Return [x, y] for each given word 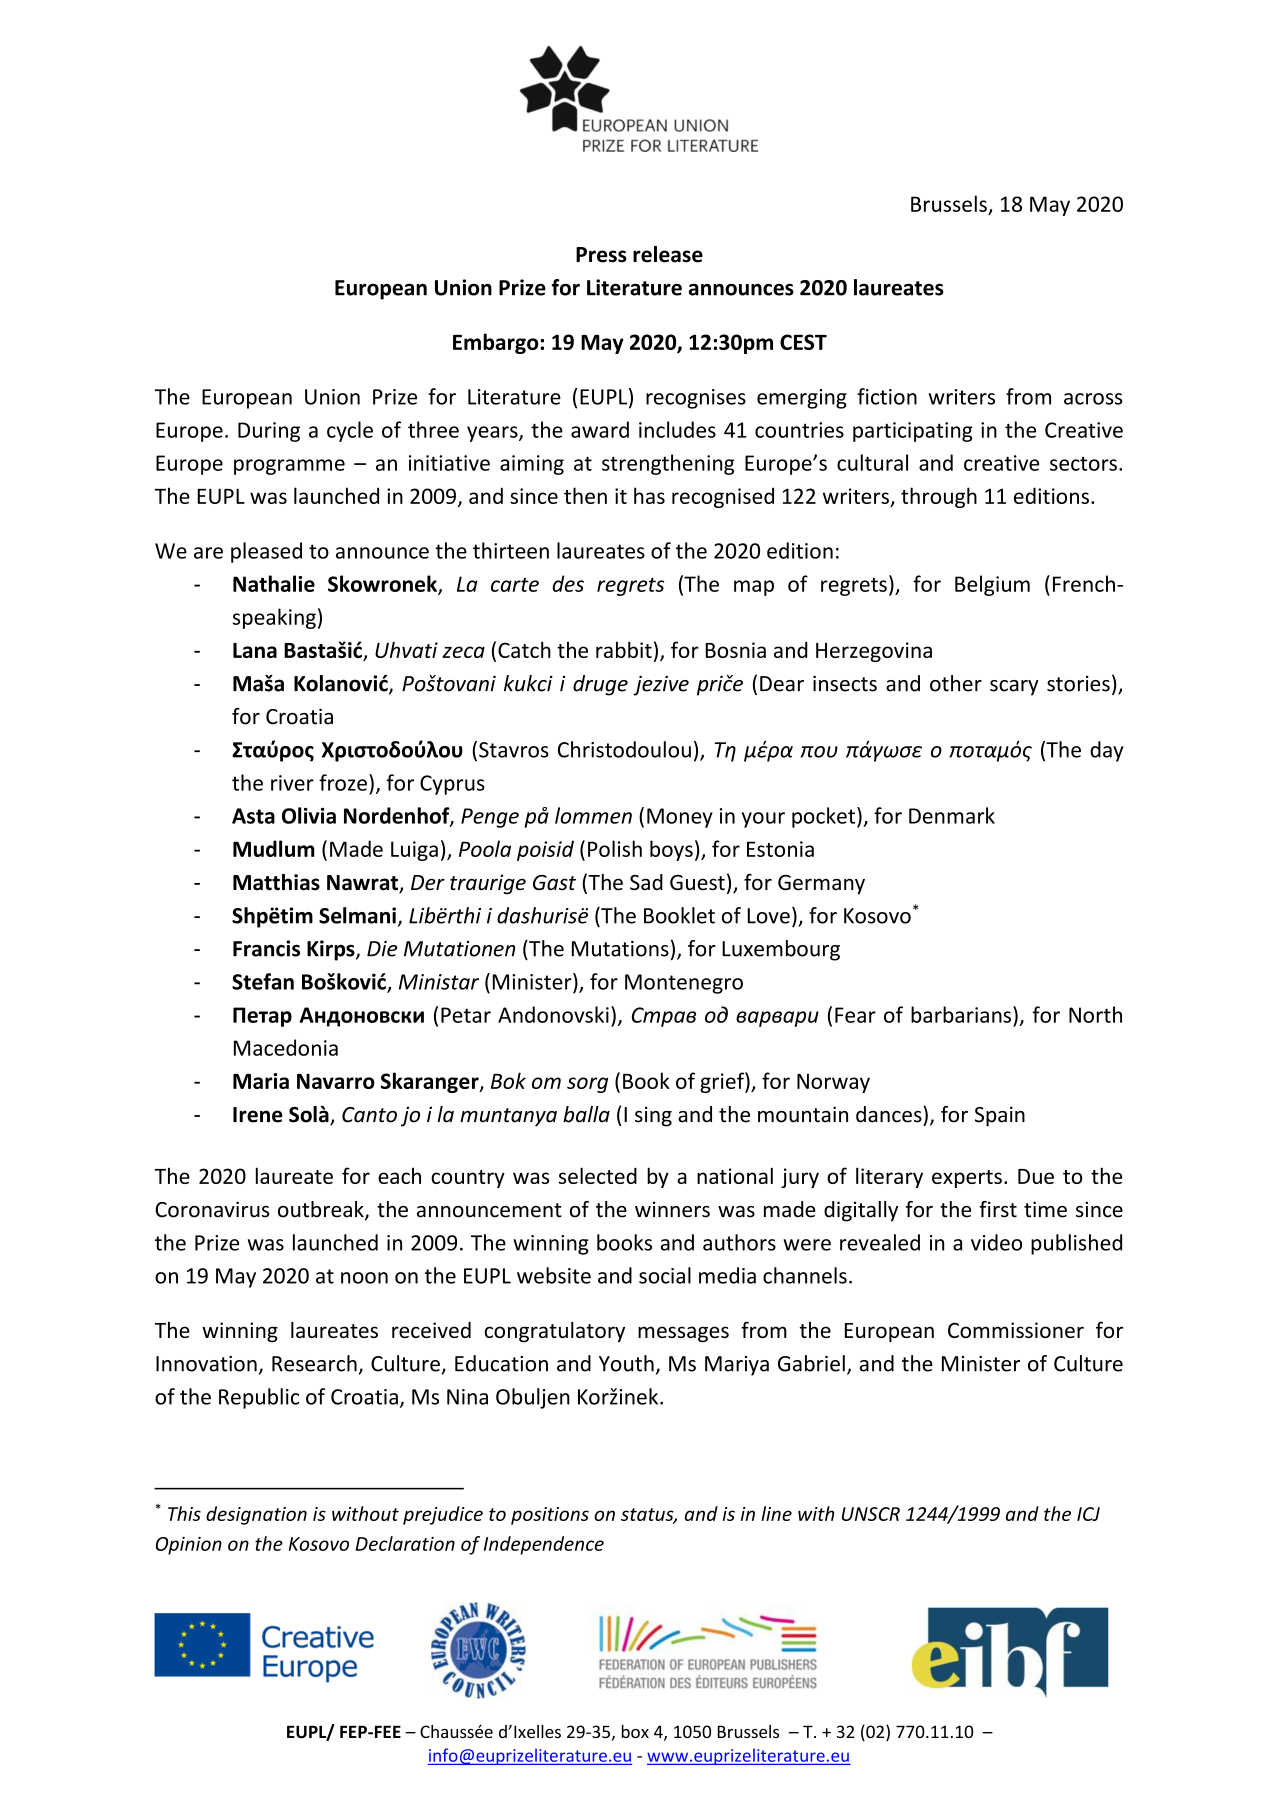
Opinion [189, 1546]
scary [1014, 688]
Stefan [263, 981]
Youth [626, 1363]
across [1093, 399]
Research [314, 1363]
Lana [255, 650]
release [668, 254]
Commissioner [1016, 1330]
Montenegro [684, 984]
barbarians [961, 1014]
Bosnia [735, 650]
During [269, 432]
